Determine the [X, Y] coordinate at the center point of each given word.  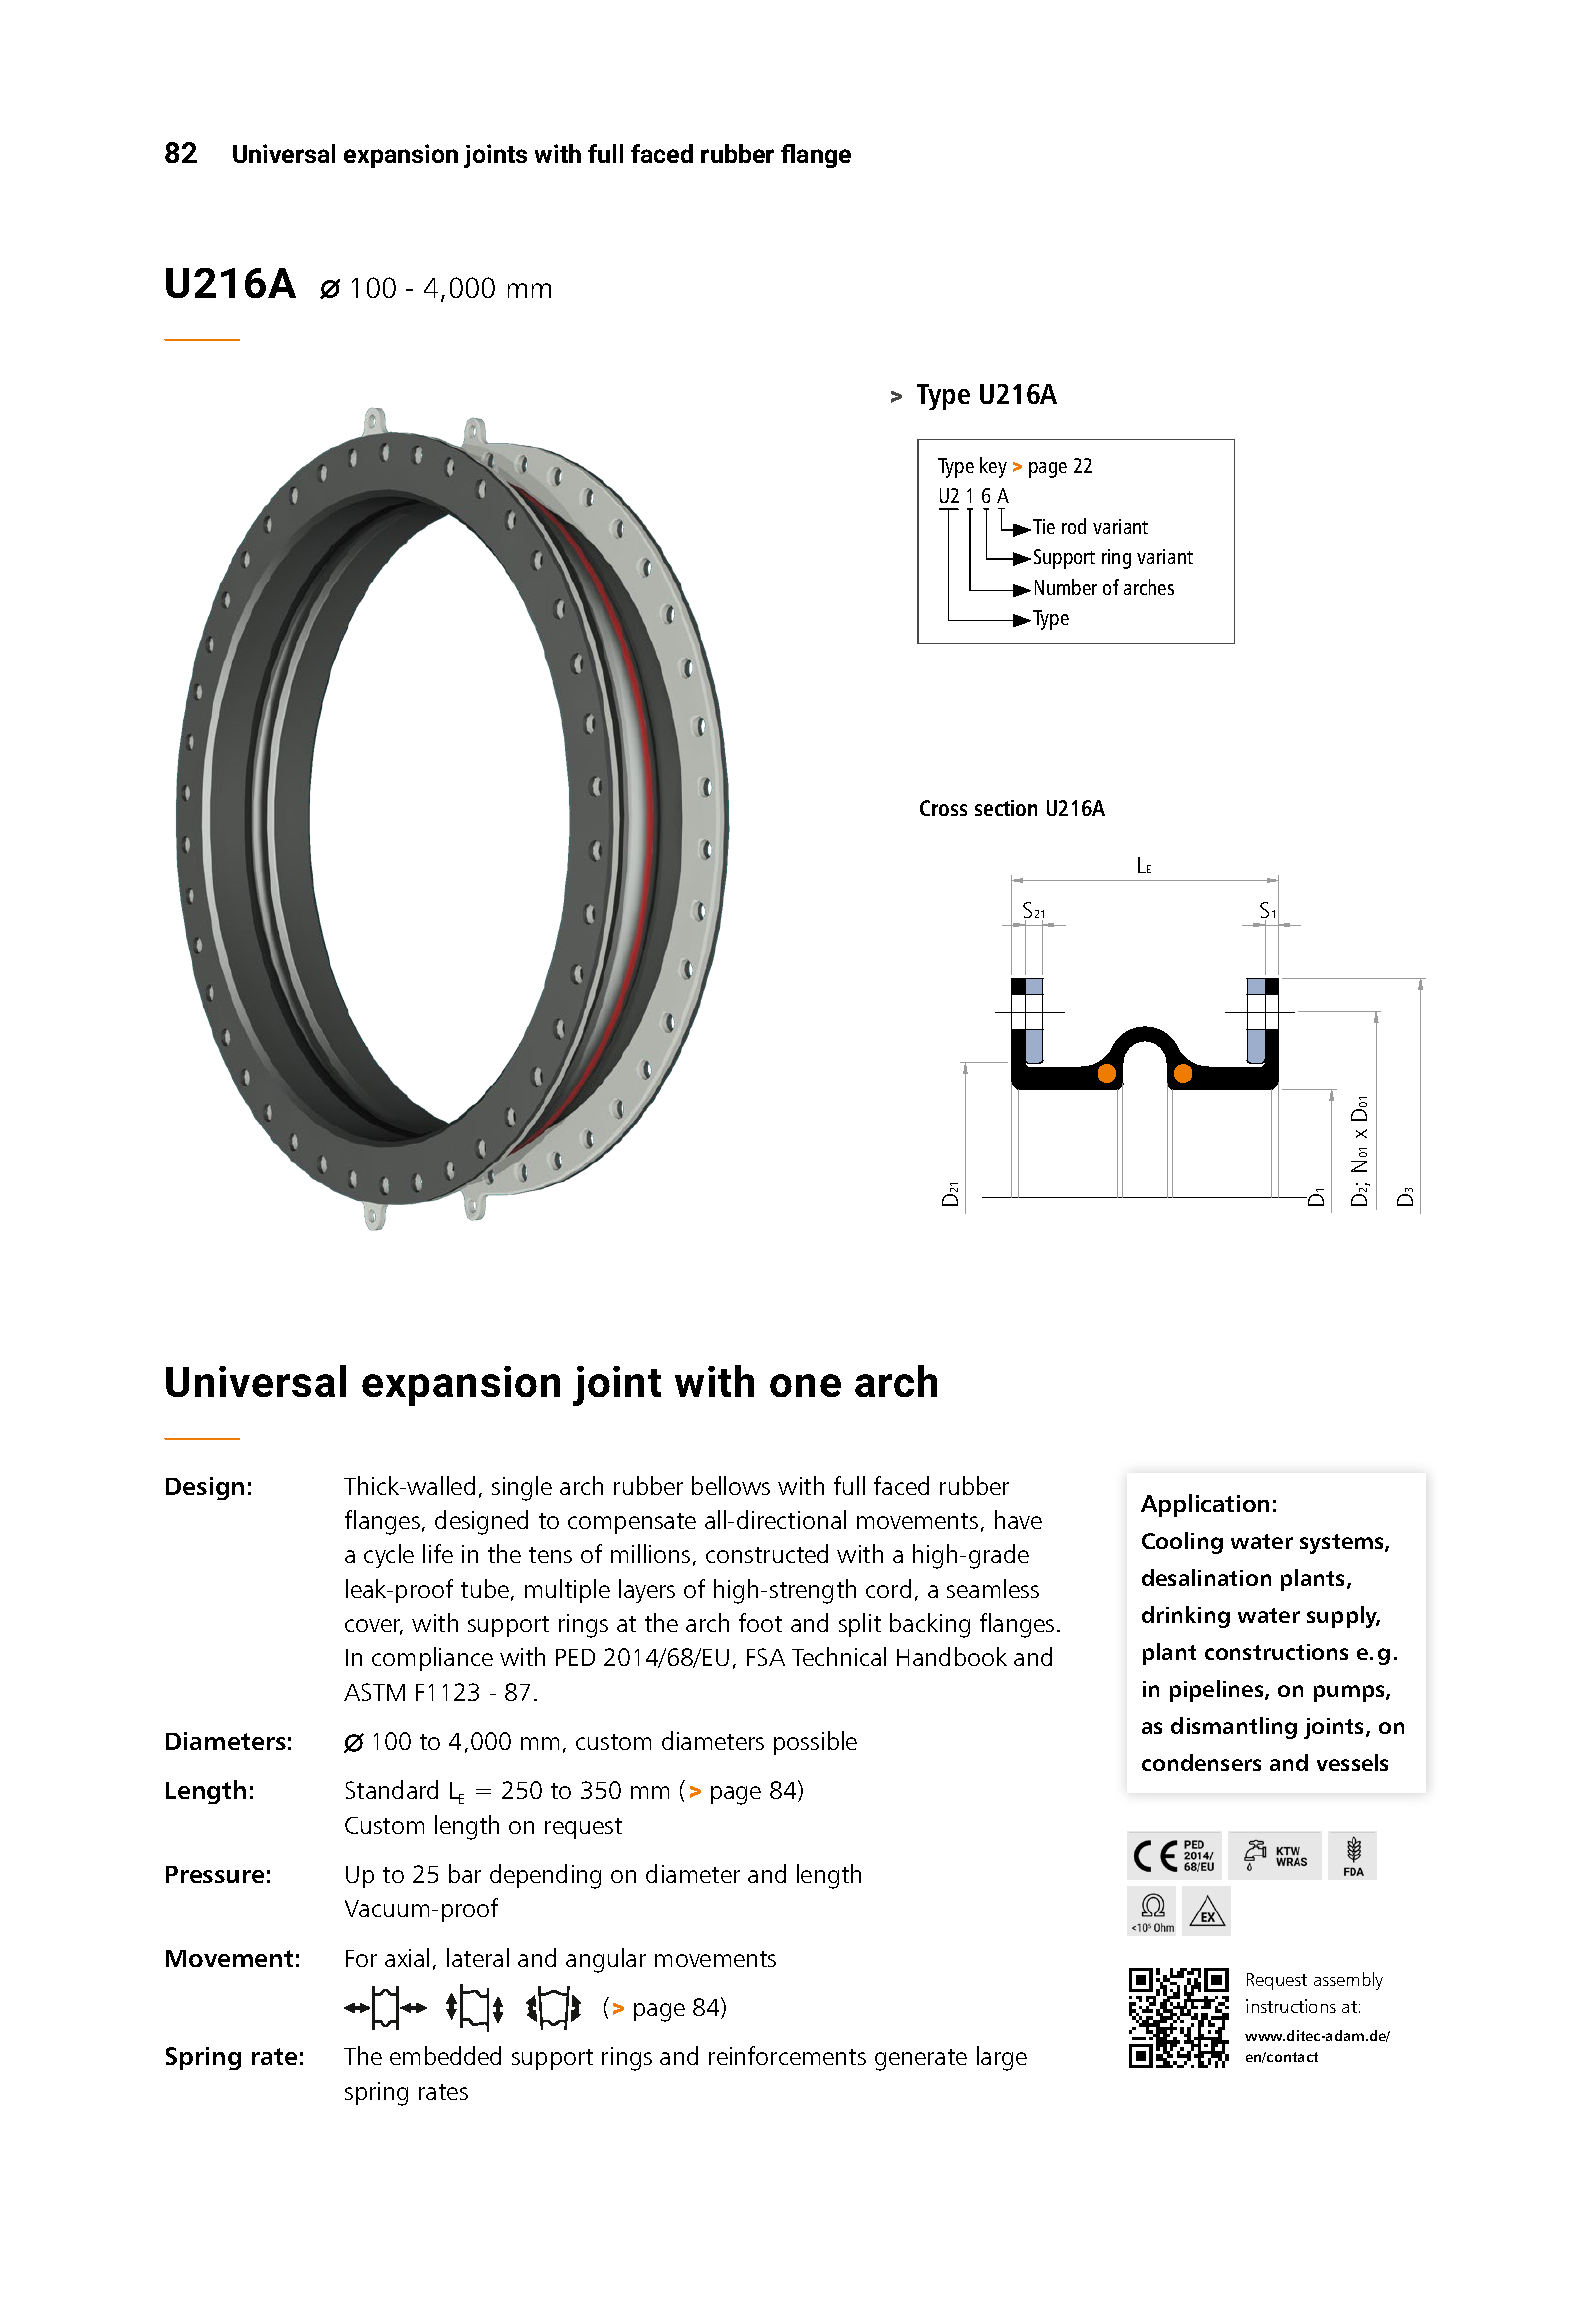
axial [407, 1957]
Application [1205, 1505]
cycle [389, 1556]
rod [1074, 526]
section [1006, 808]
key [993, 467]
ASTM [374, 1692]
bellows [731, 1485]
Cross [943, 808]
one [805, 1385]
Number [1066, 587]
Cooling [1182, 1543]
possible [815, 1743]
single [522, 1488]
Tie [1044, 526]
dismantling [1234, 1728]
